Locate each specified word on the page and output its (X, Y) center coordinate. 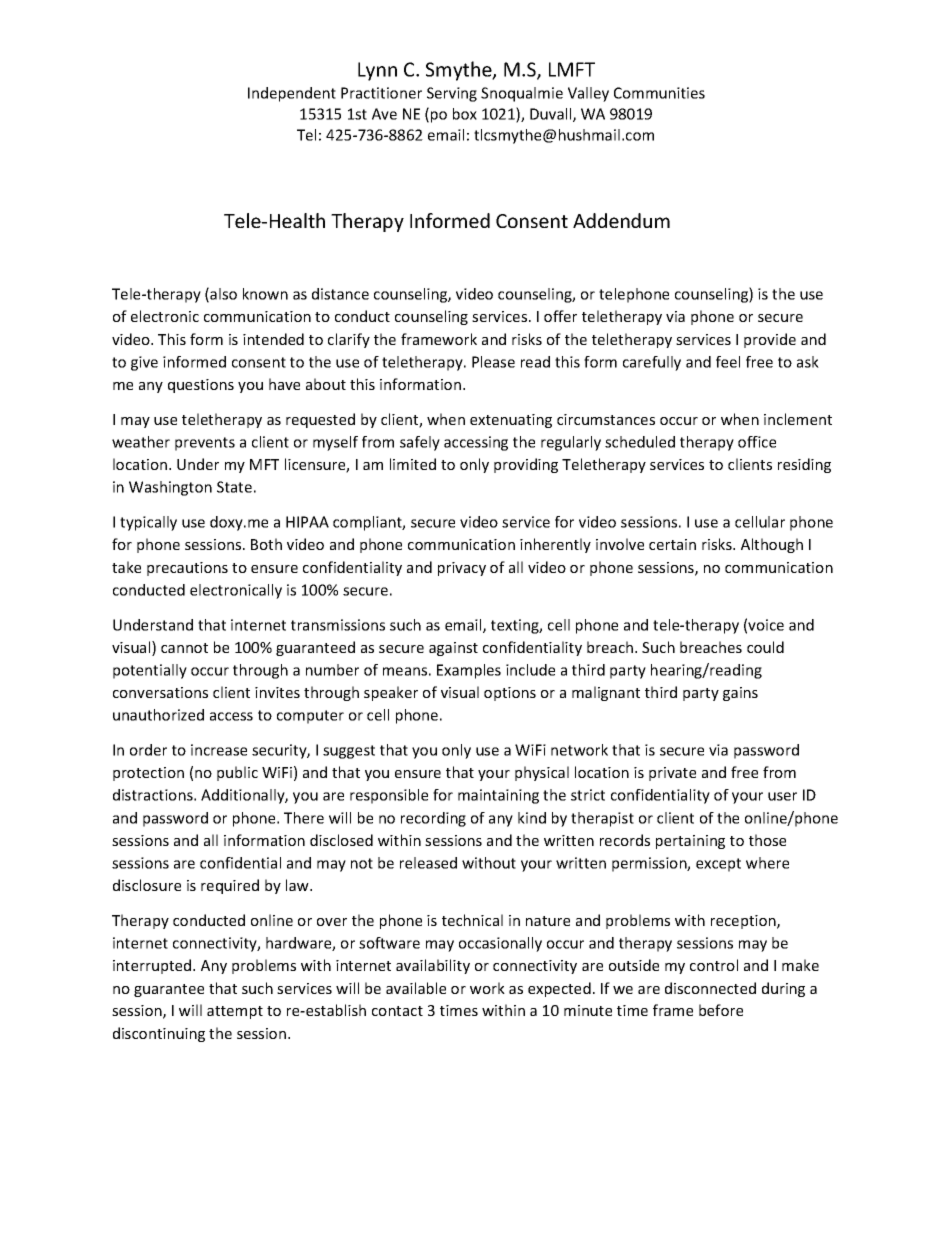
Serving (452, 94)
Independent (292, 94)
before (721, 1010)
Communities (659, 93)
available (416, 988)
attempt (235, 1012)
